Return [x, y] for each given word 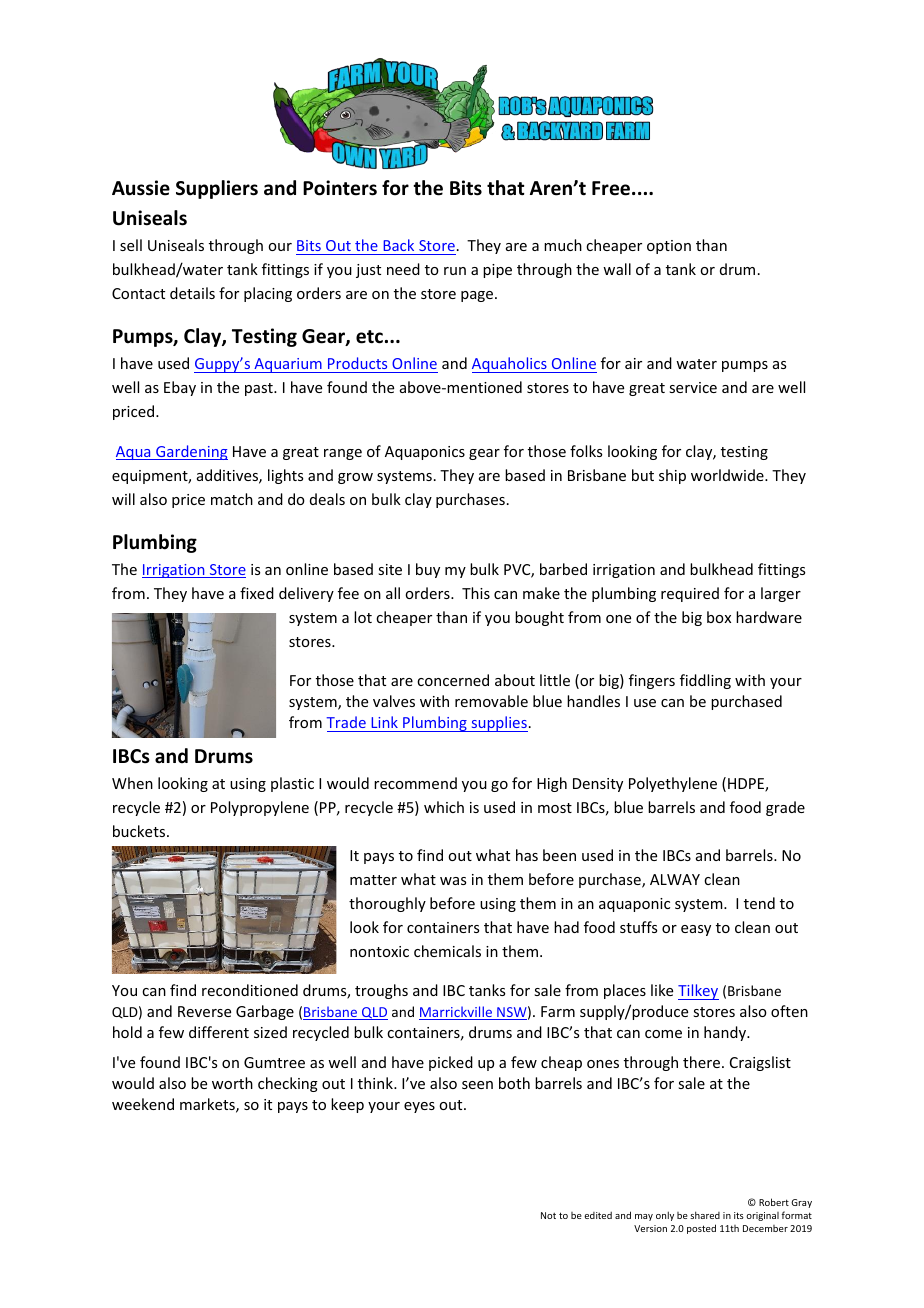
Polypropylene [260, 808]
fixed [257, 593]
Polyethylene [673, 784]
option [669, 247]
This [476, 593]
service [693, 387]
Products [358, 365]
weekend [143, 1104]
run [455, 271]
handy [726, 1033]
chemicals [447, 951]
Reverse [204, 1011]
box [719, 617]
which [444, 807]
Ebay [180, 388]
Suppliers [217, 189]
